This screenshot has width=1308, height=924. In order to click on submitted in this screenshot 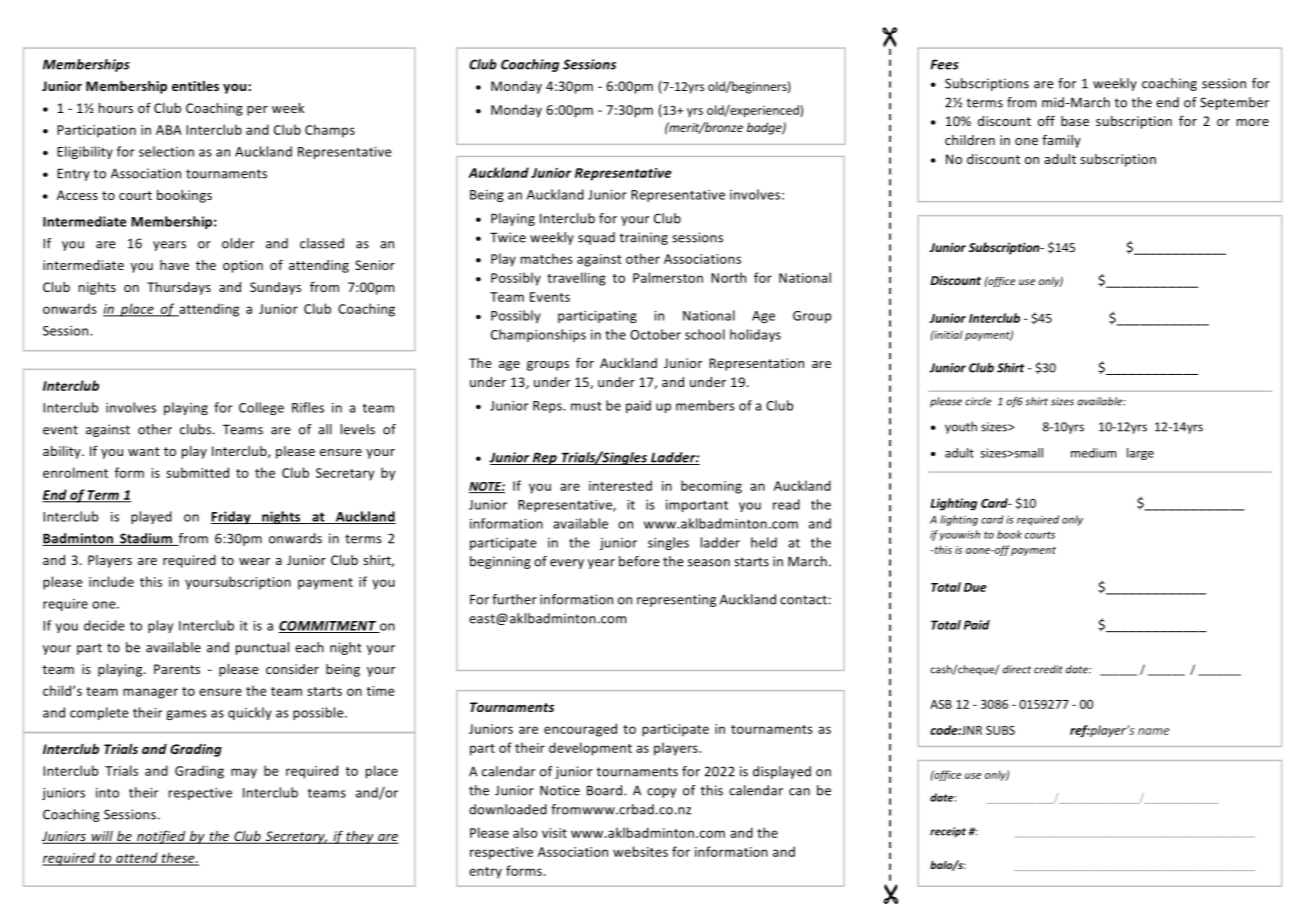, I will do `click(197, 472)`.
